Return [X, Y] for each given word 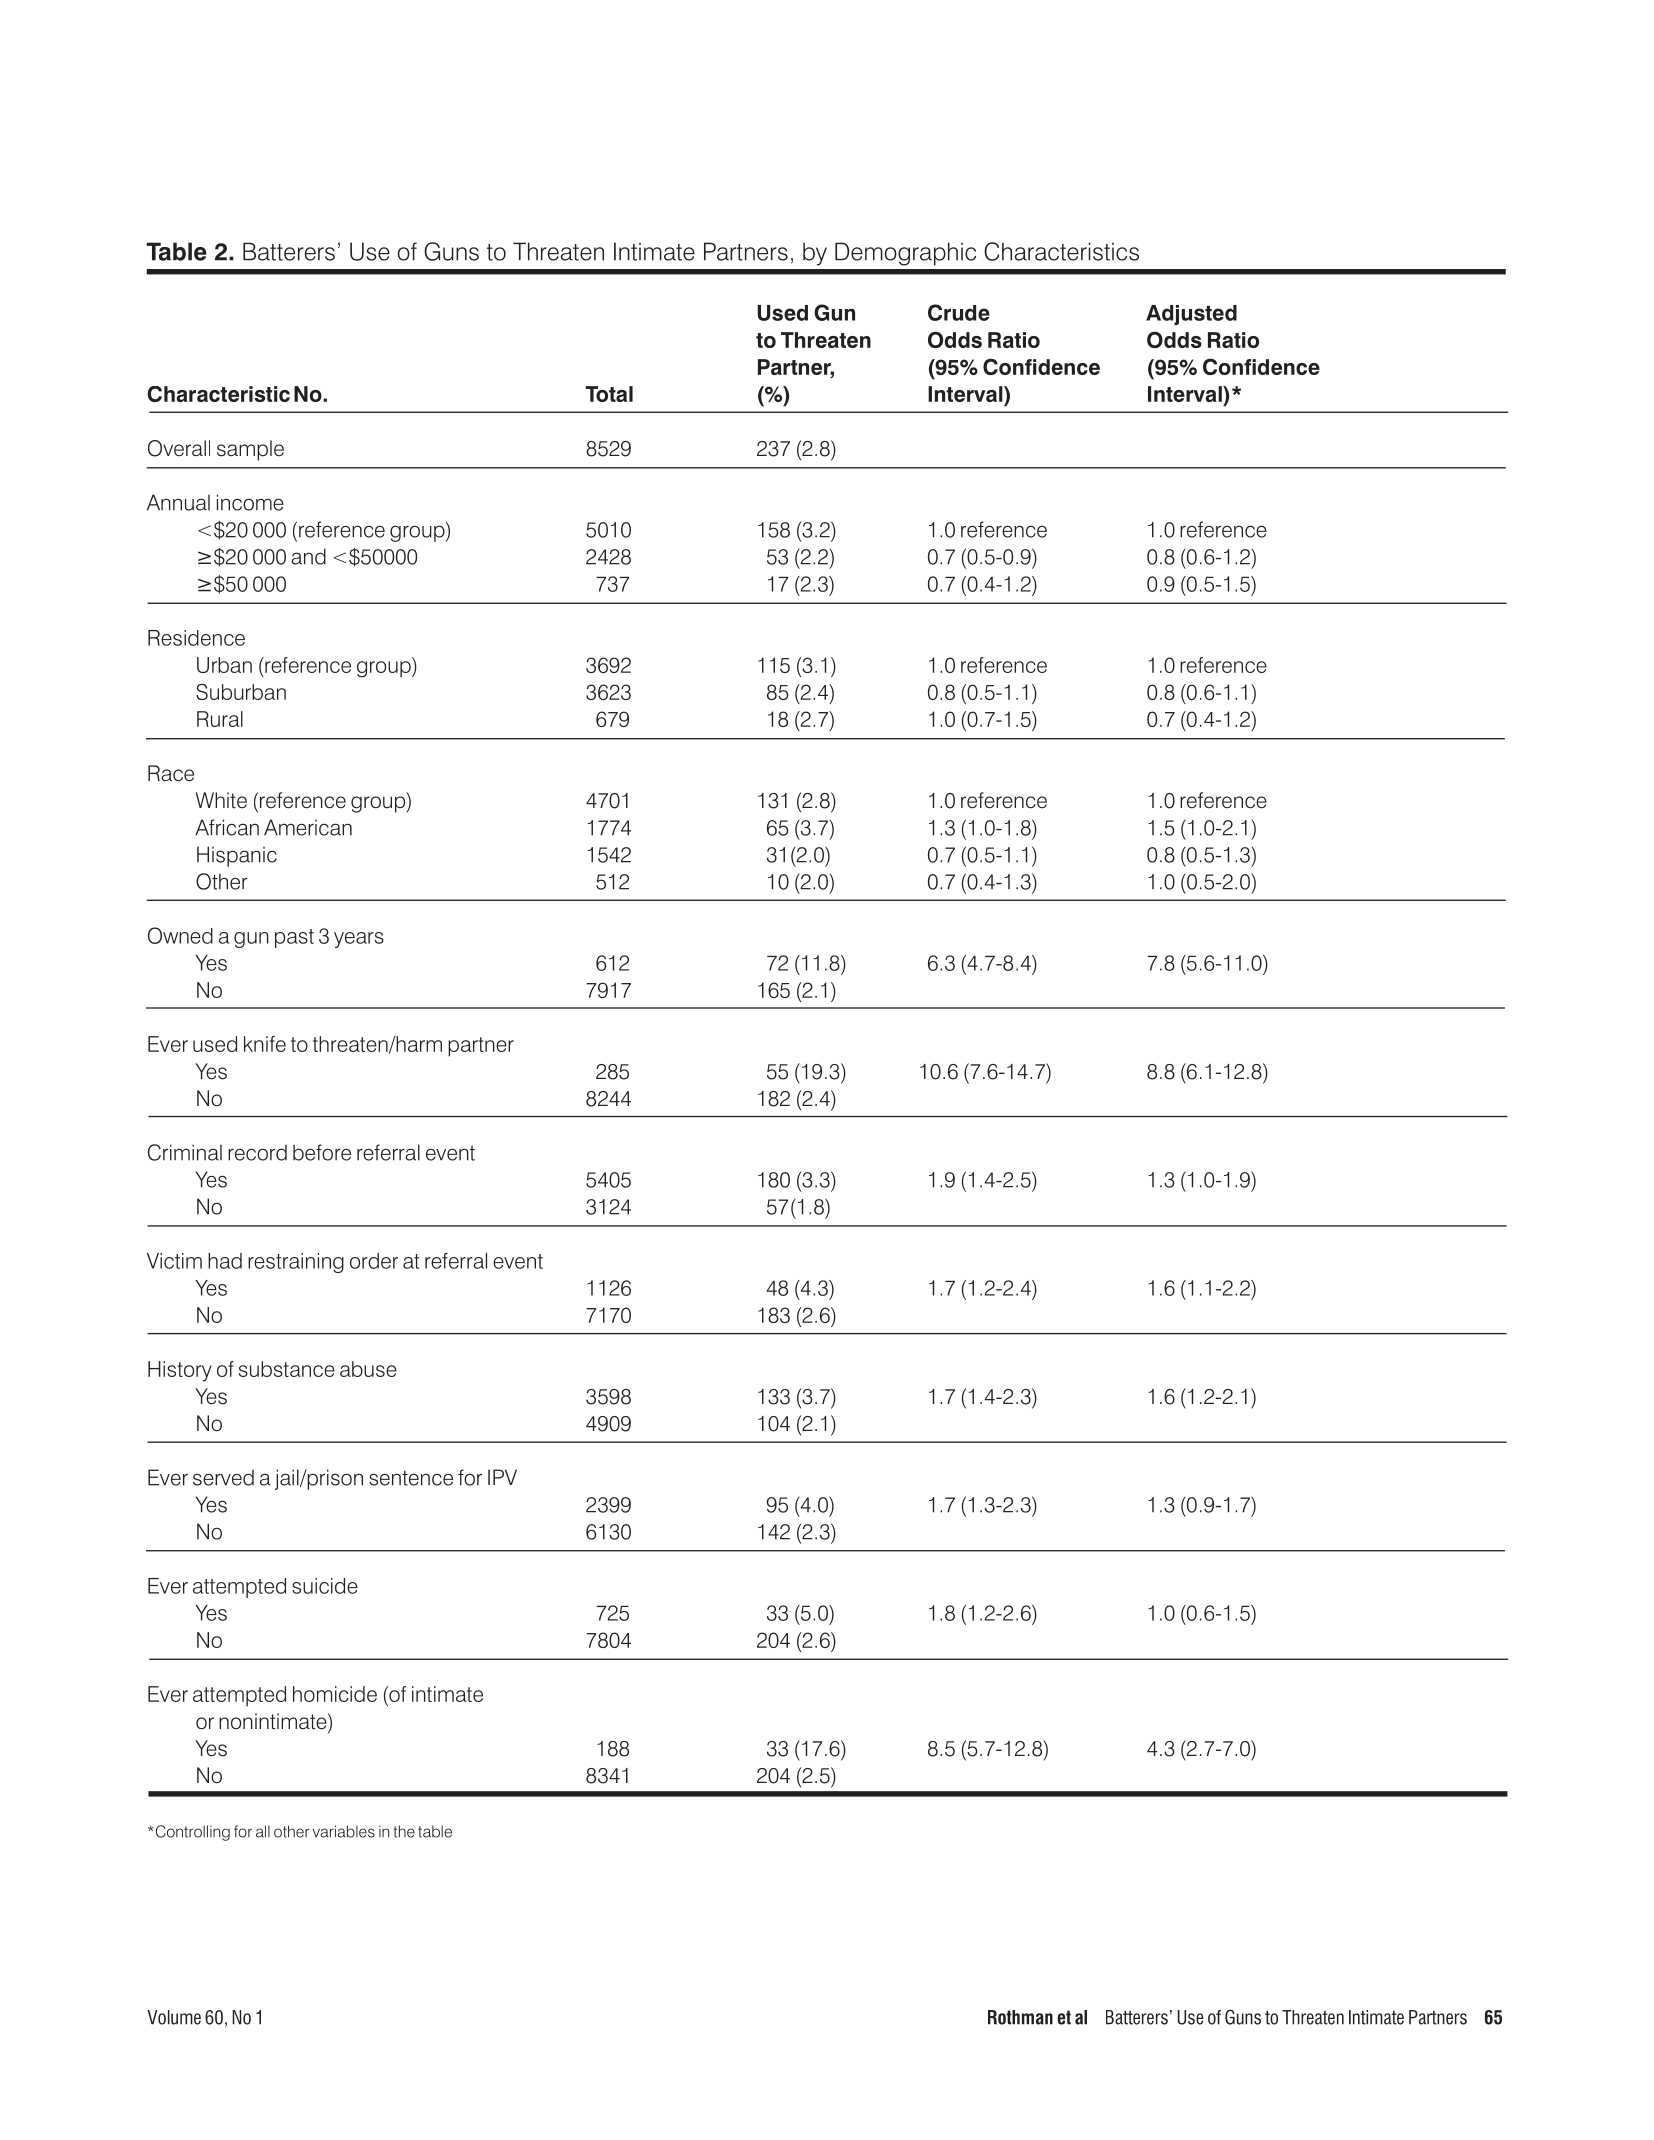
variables [344, 1831]
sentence [411, 1478]
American [308, 827]
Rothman [1020, 2017]
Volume [174, 2017]
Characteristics [1061, 251]
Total [609, 394]
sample [250, 450]
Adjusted [1191, 315]
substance [287, 1369]
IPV [502, 1477]
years [359, 940]
